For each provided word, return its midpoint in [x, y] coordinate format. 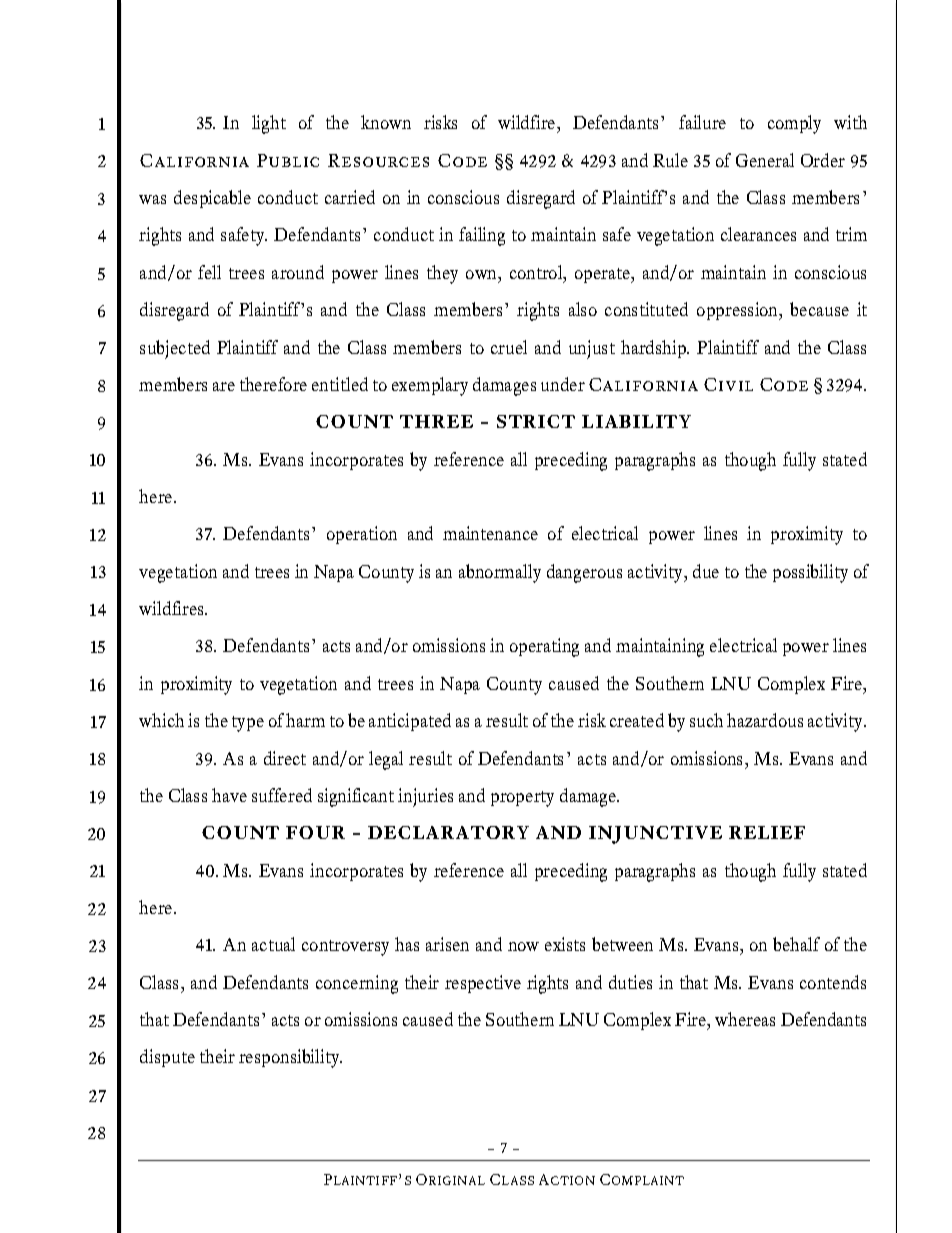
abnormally [500, 573]
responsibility [290, 1058]
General [765, 160]
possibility [810, 573]
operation [362, 535]
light [269, 124]
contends [833, 982]
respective [483, 984]
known [386, 122]
